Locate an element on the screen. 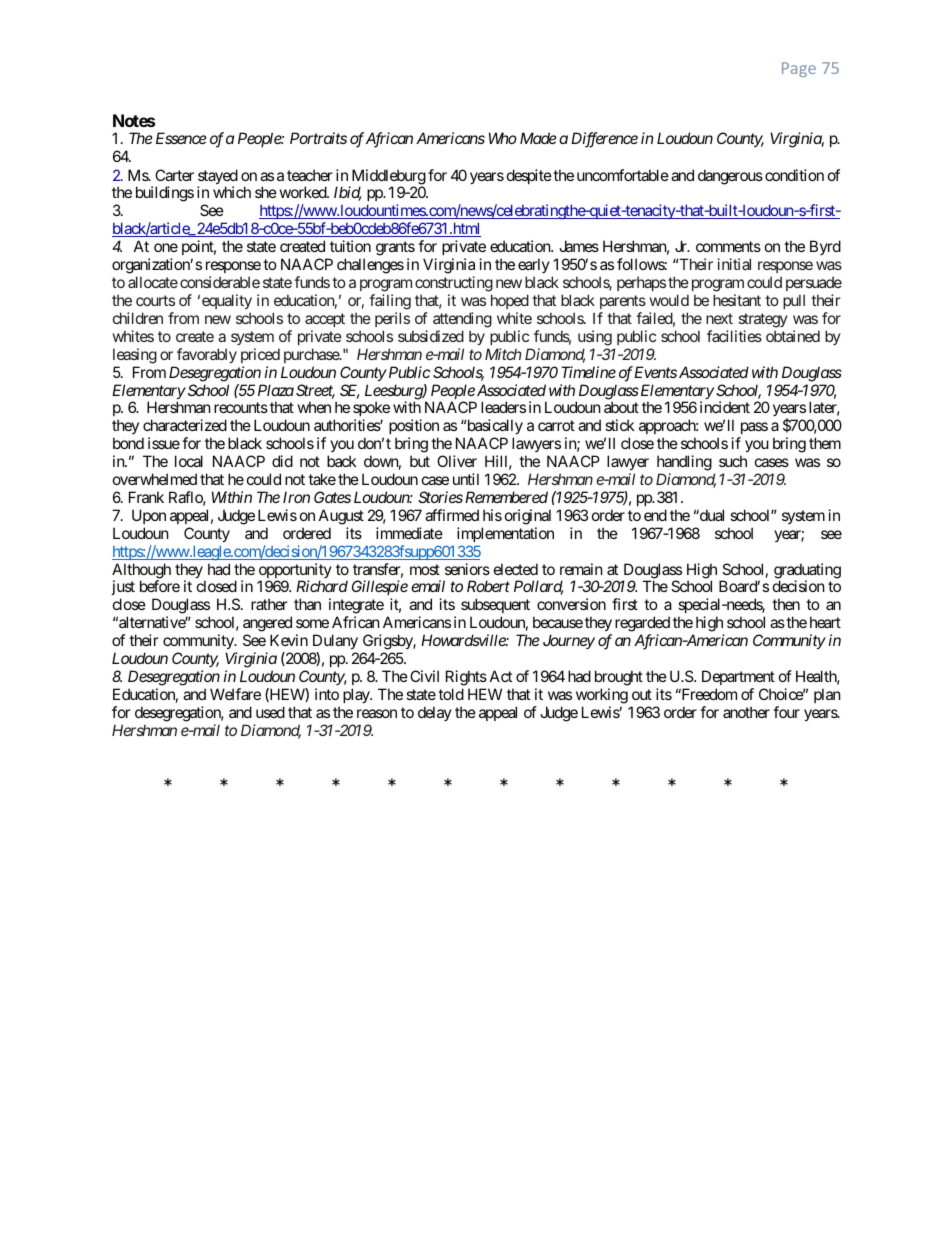 This screenshot has height=1233, width=952. graduating is located at coordinates (807, 572).
